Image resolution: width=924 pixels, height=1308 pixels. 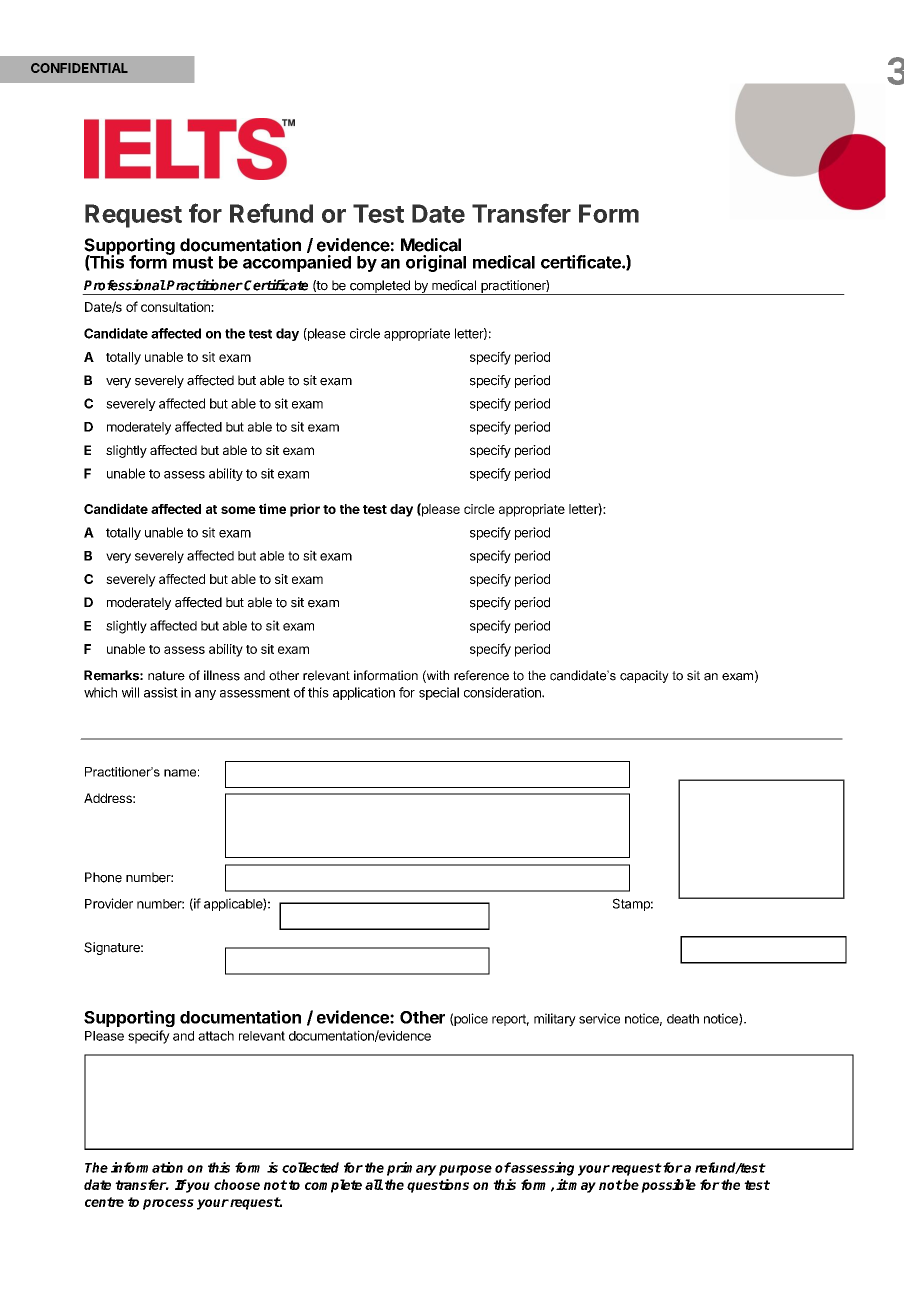 What do you see at coordinates (364, 693) in the document?
I see `application` at bounding box center [364, 693].
